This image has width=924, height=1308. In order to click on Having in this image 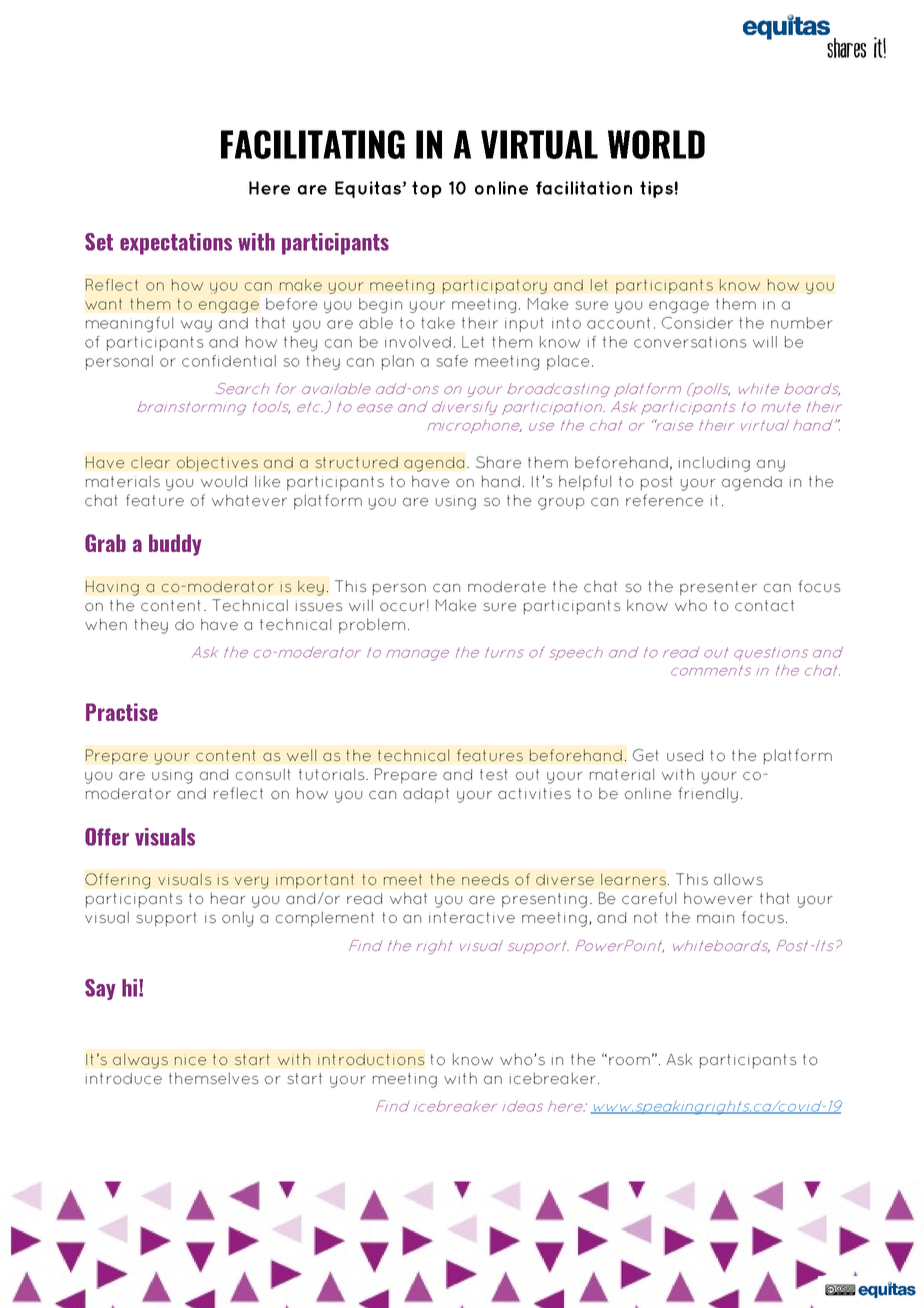, I will do `click(112, 588)`.
